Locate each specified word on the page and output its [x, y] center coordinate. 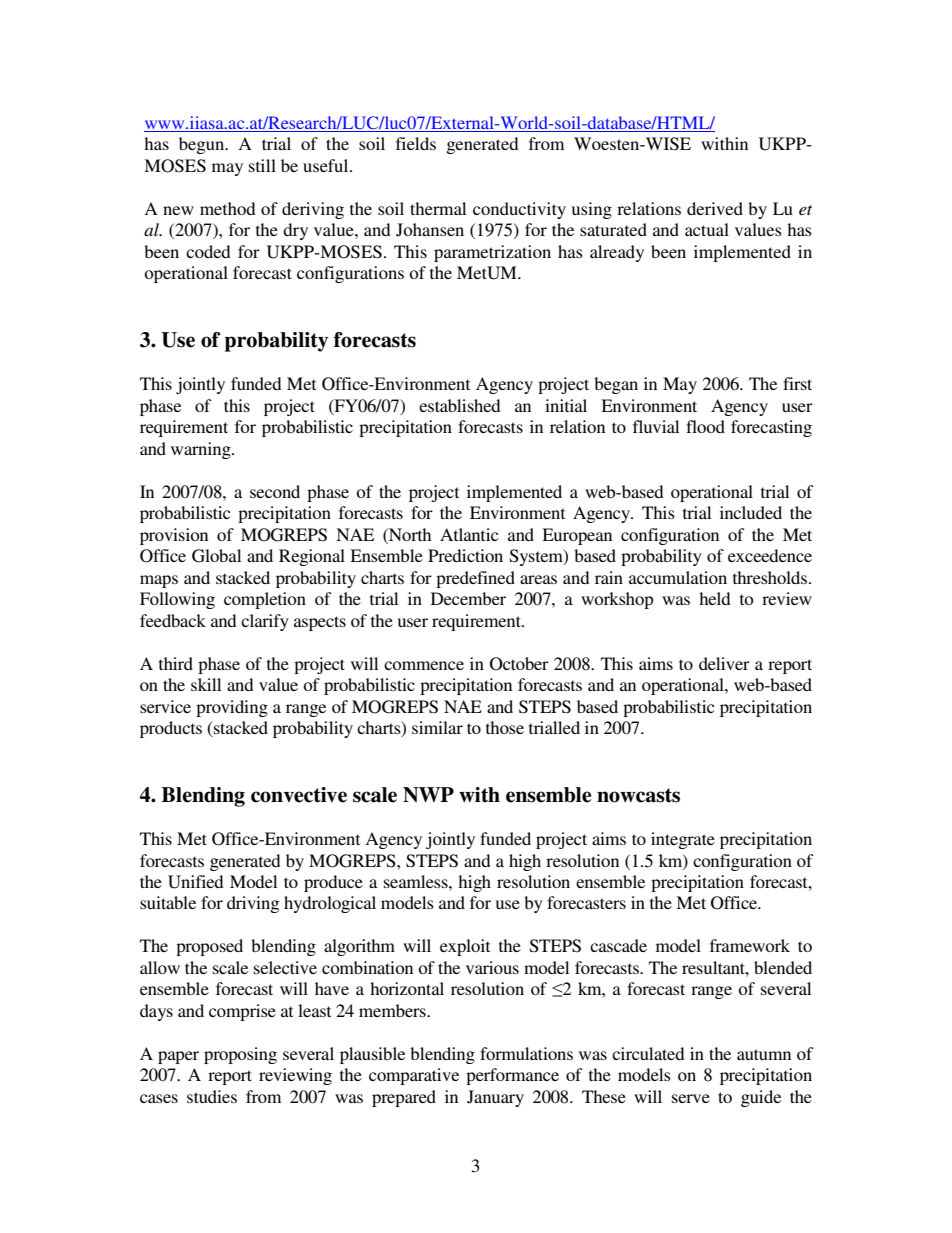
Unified [196, 882]
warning [202, 450]
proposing [240, 1055]
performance [512, 1076]
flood [705, 426]
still [262, 165]
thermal [438, 208]
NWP [428, 795]
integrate [683, 840]
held [715, 598]
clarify [265, 622]
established [460, 405]
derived [715, 208]
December [468, 598]
